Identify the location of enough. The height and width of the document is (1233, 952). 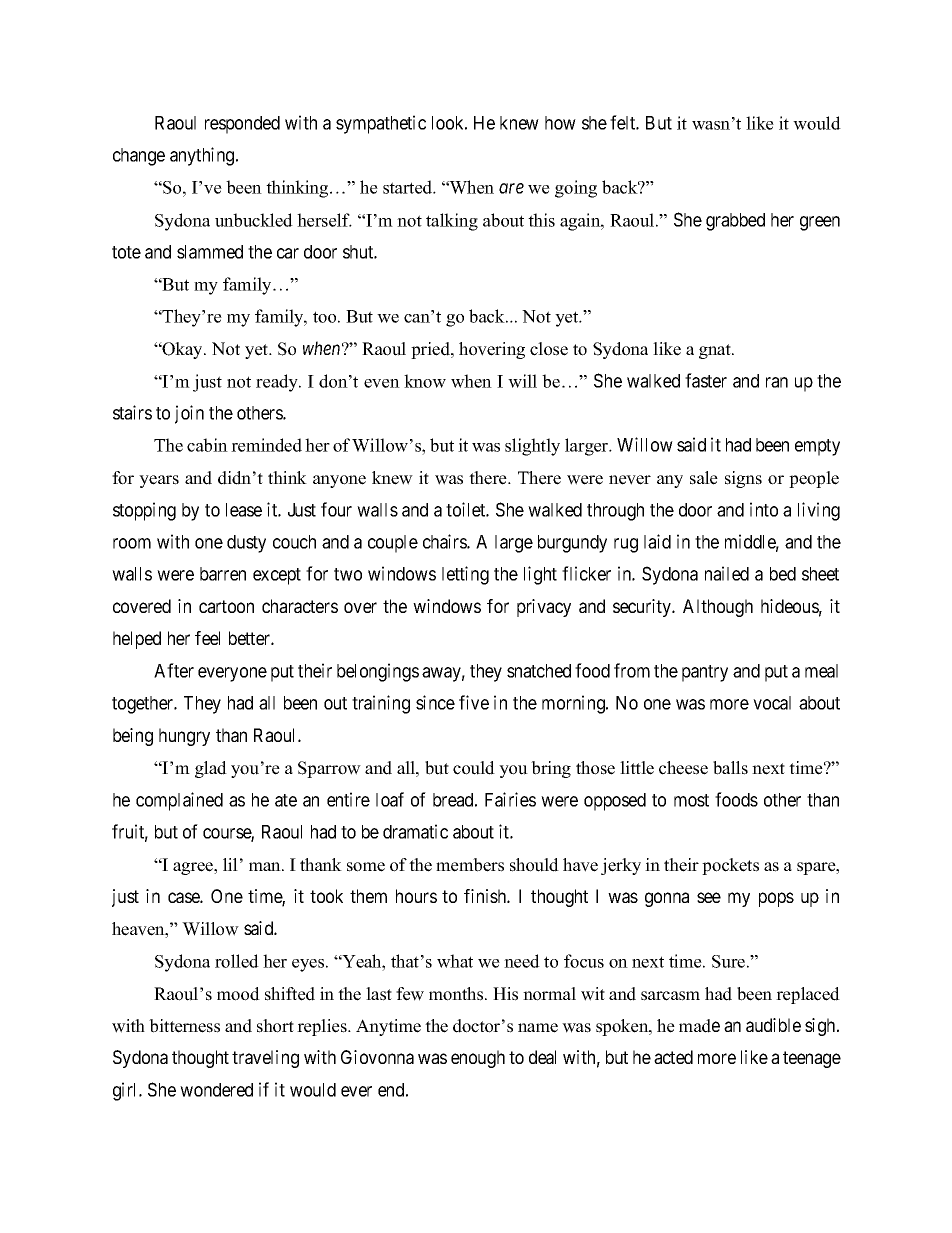
(478, 1059).
